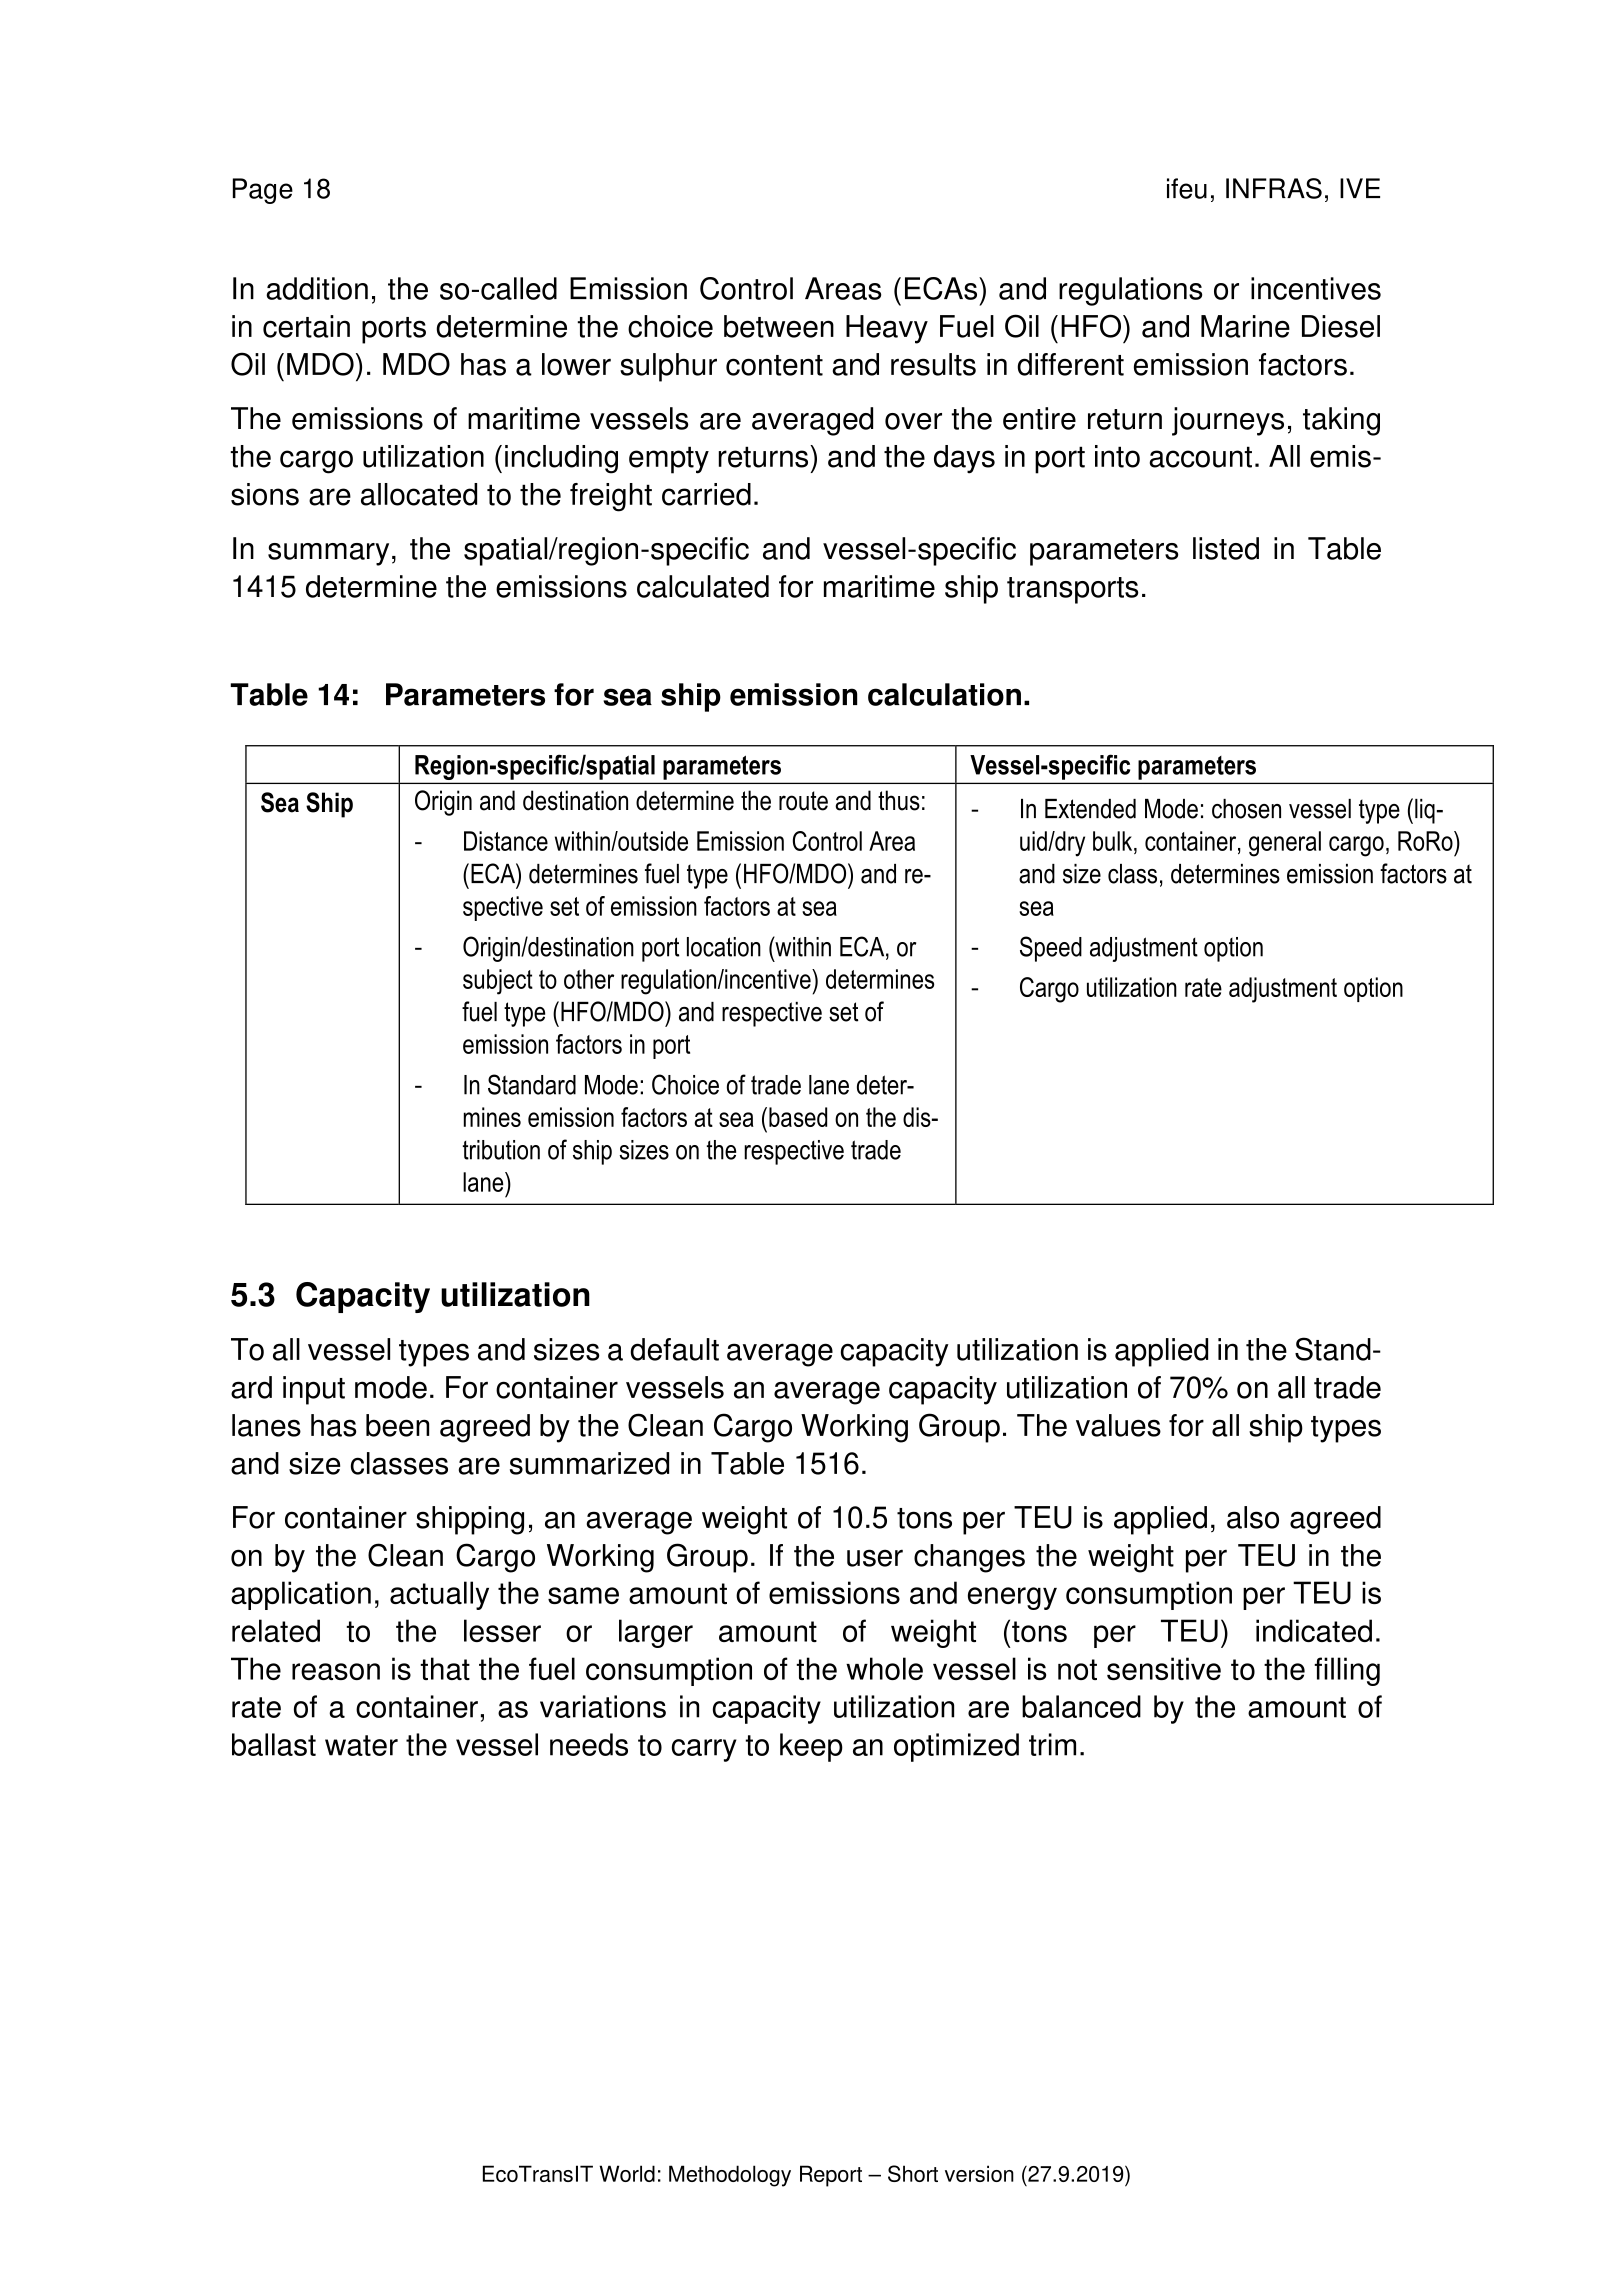  What do you see at coordinates (1253, 1517) in the page?
I see `also` at bounding box center [1253, 1517].
